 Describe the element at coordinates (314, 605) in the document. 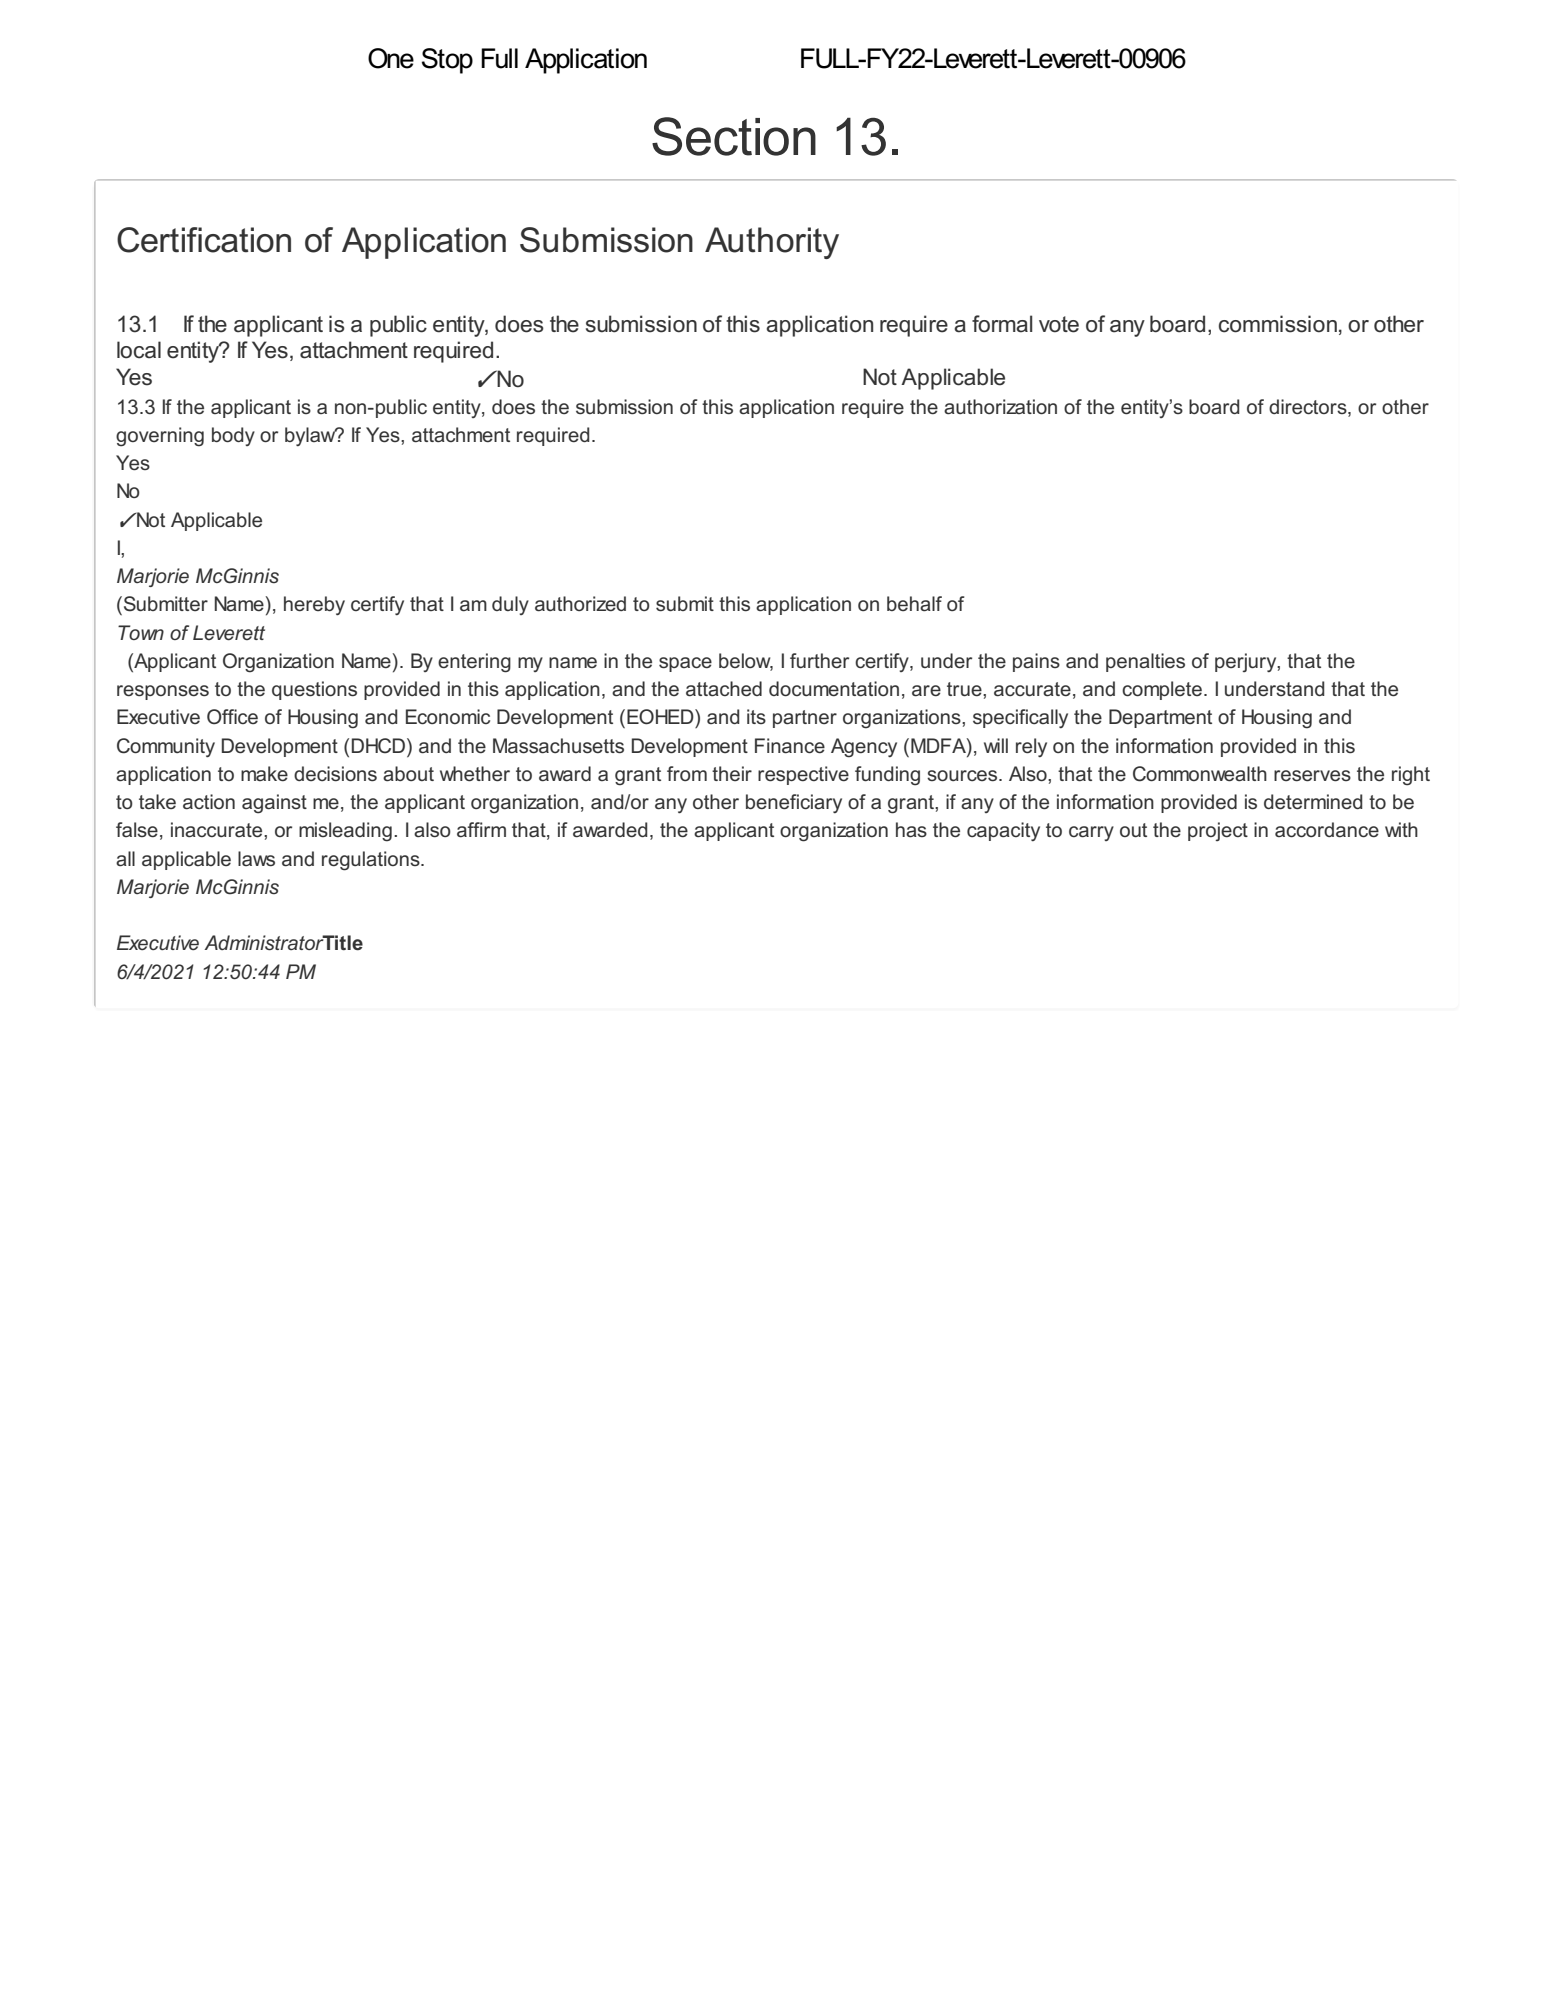

I see `hereby` at that location.
